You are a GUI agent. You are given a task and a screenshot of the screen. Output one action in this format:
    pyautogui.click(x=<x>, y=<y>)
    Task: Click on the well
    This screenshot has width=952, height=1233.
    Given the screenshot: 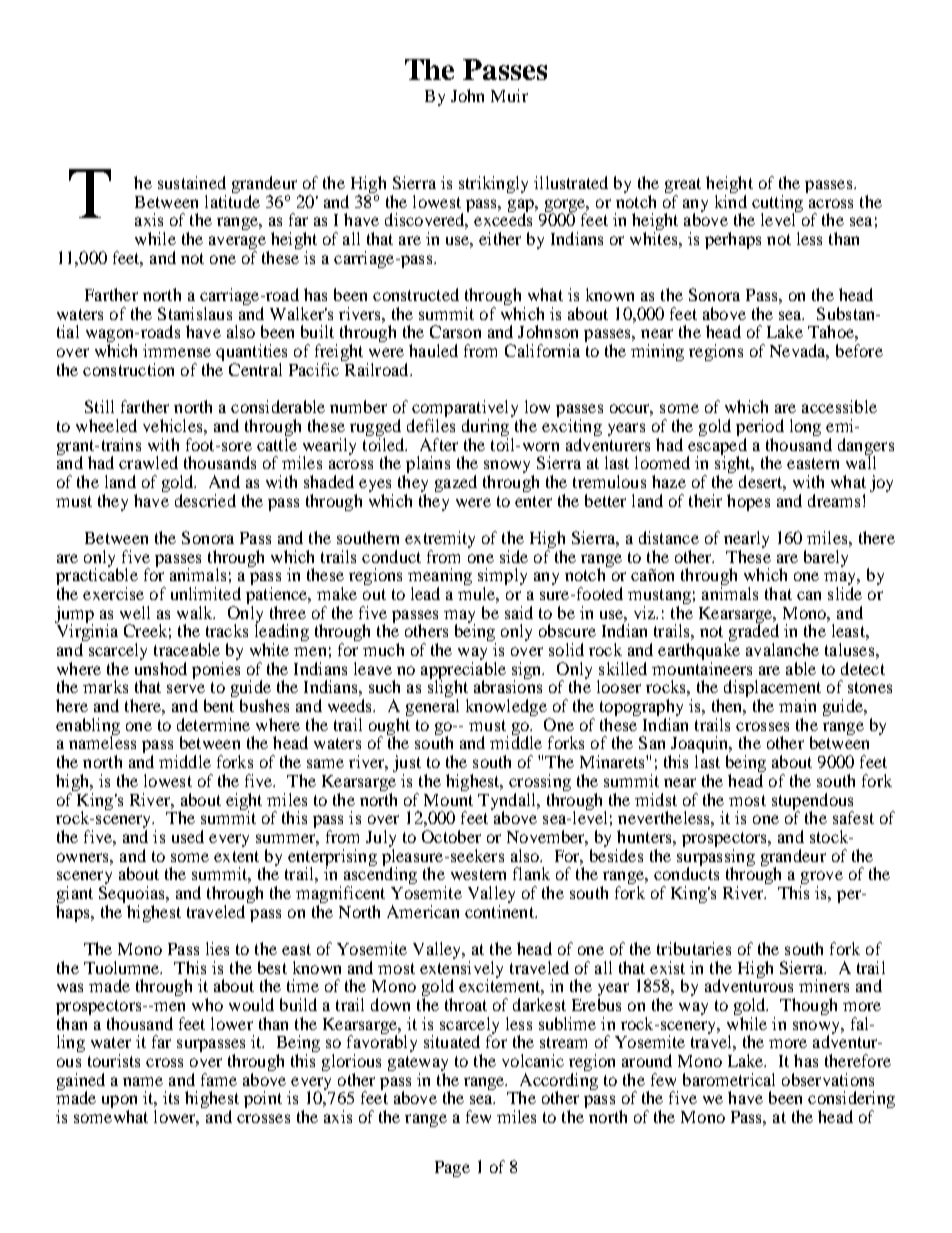 What is the action you would take?
    pyautogui.click(x=135, y=612)
